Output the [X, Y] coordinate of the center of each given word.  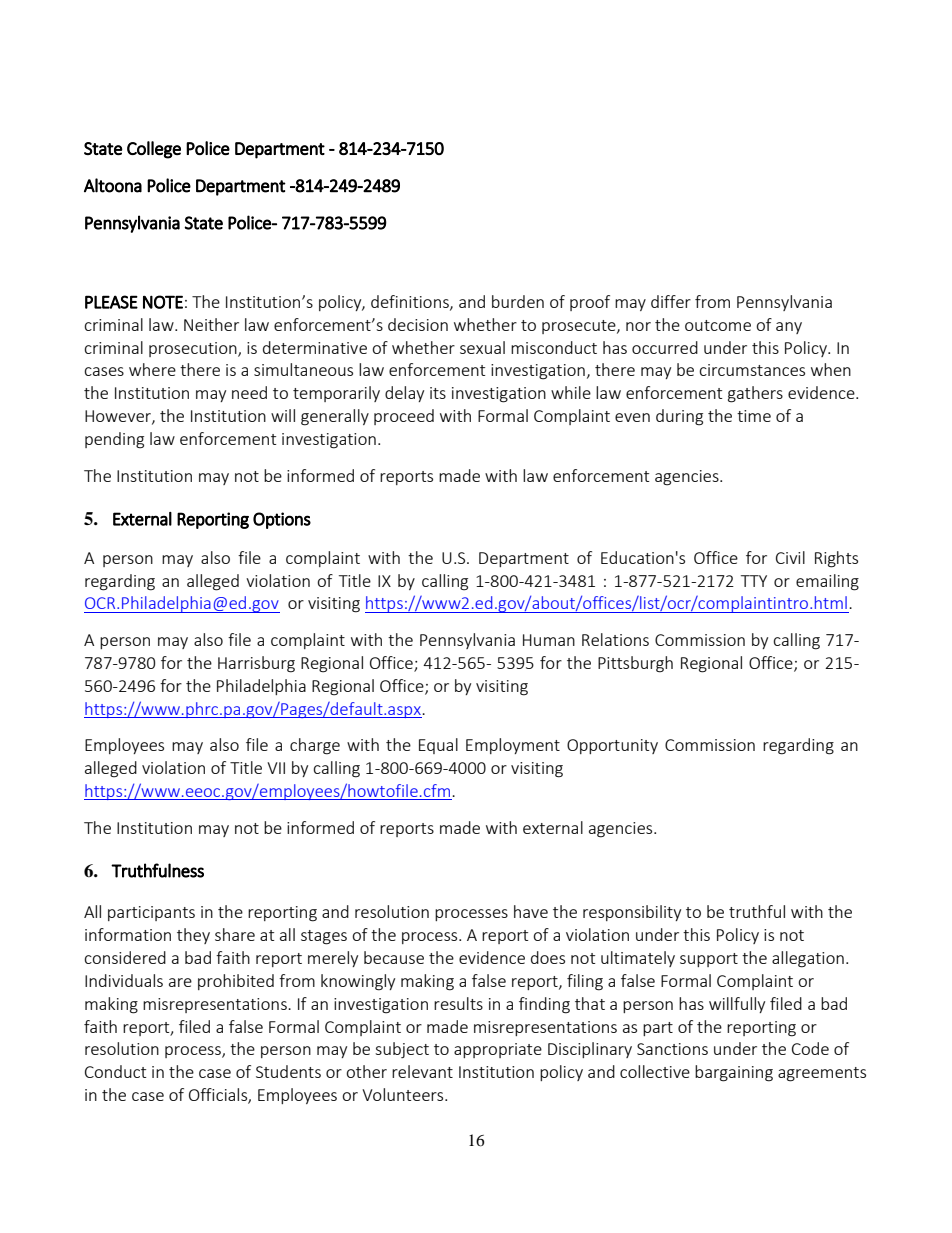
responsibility [632, 913]
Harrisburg [256, 664]
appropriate [498, 1050]
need [249, 392]
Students [288, 1071]
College [154, 150]
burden [518, 301]
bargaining [734, 1073]
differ [671, 301]
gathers [755, 394]
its [438, 393]
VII [276, 768]
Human [549, 640]
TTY [754, 581]
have [531, 911]
